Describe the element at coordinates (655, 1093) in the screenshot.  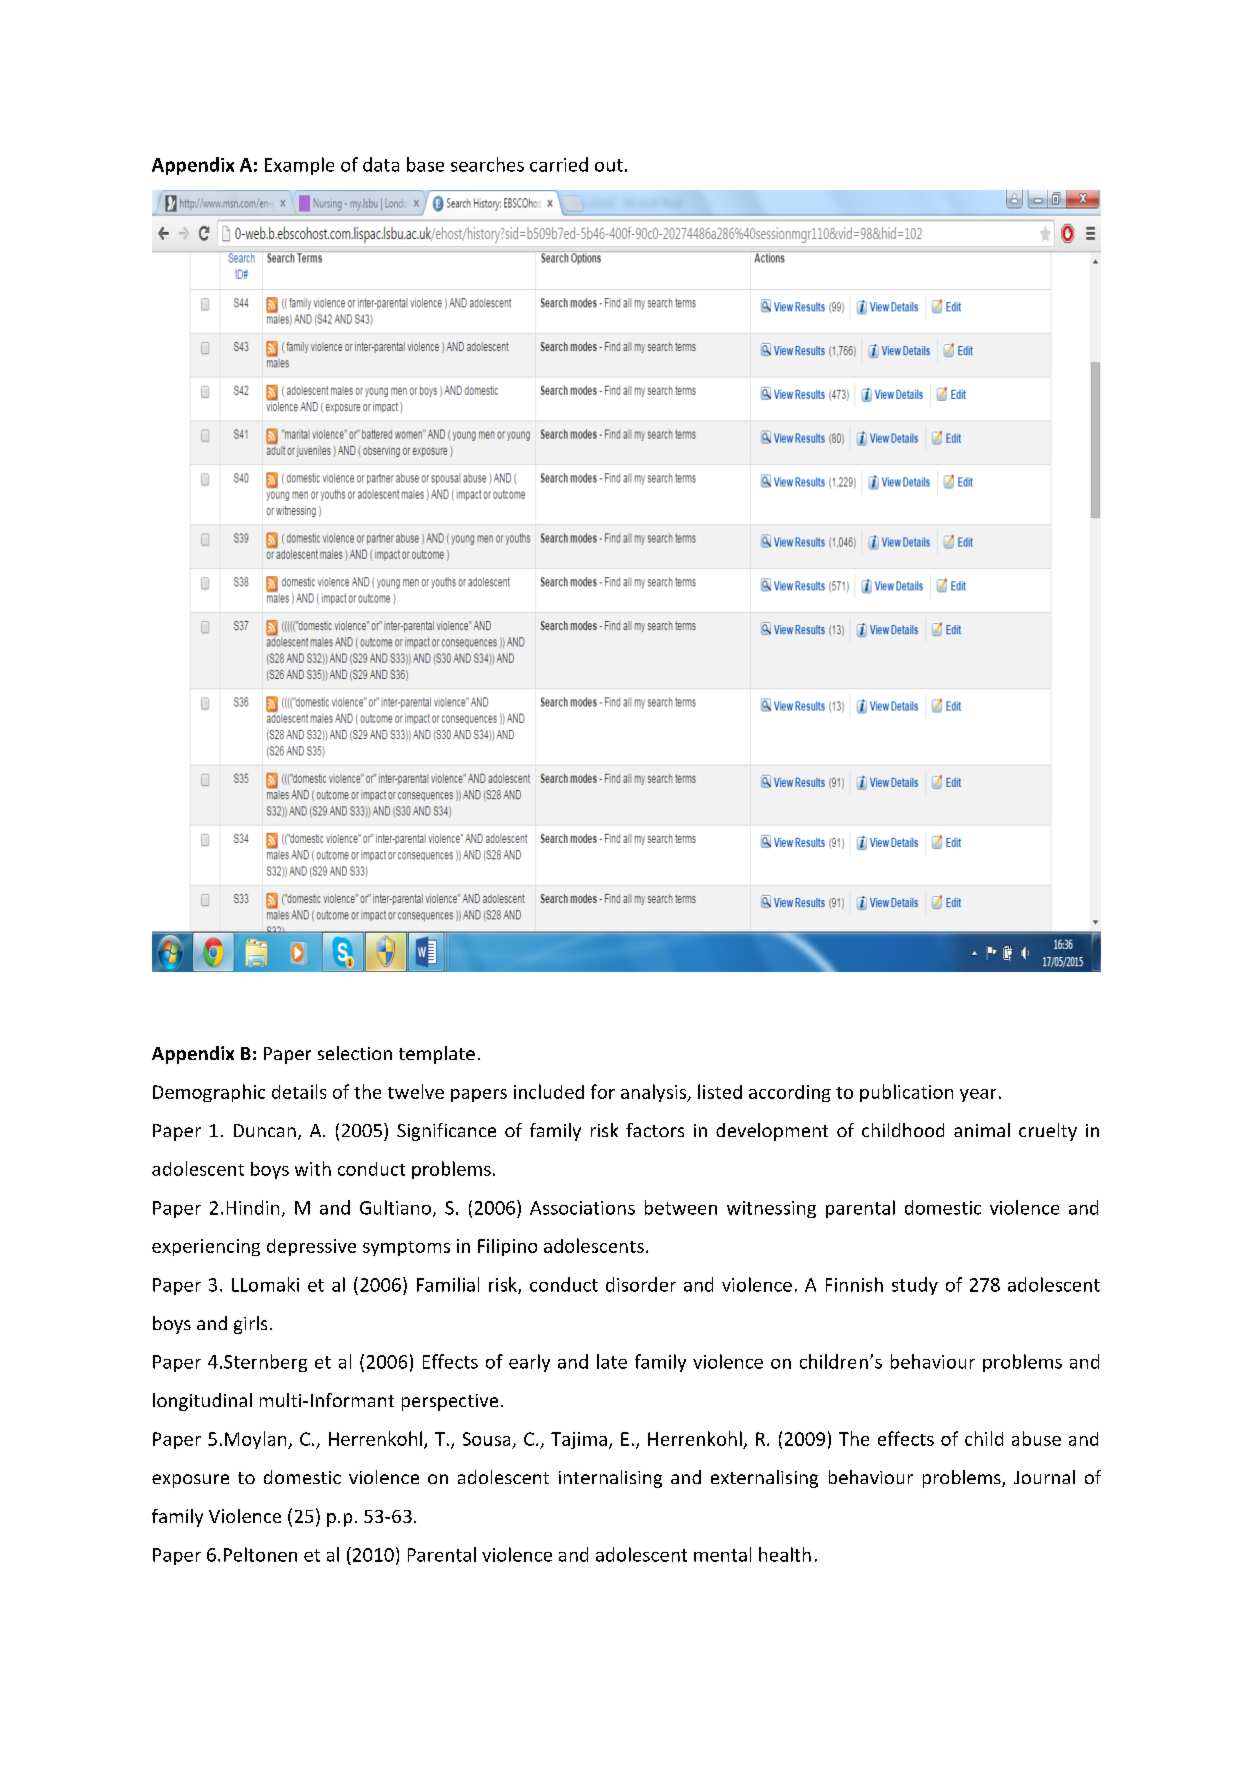
I see `analysis` at that location.
